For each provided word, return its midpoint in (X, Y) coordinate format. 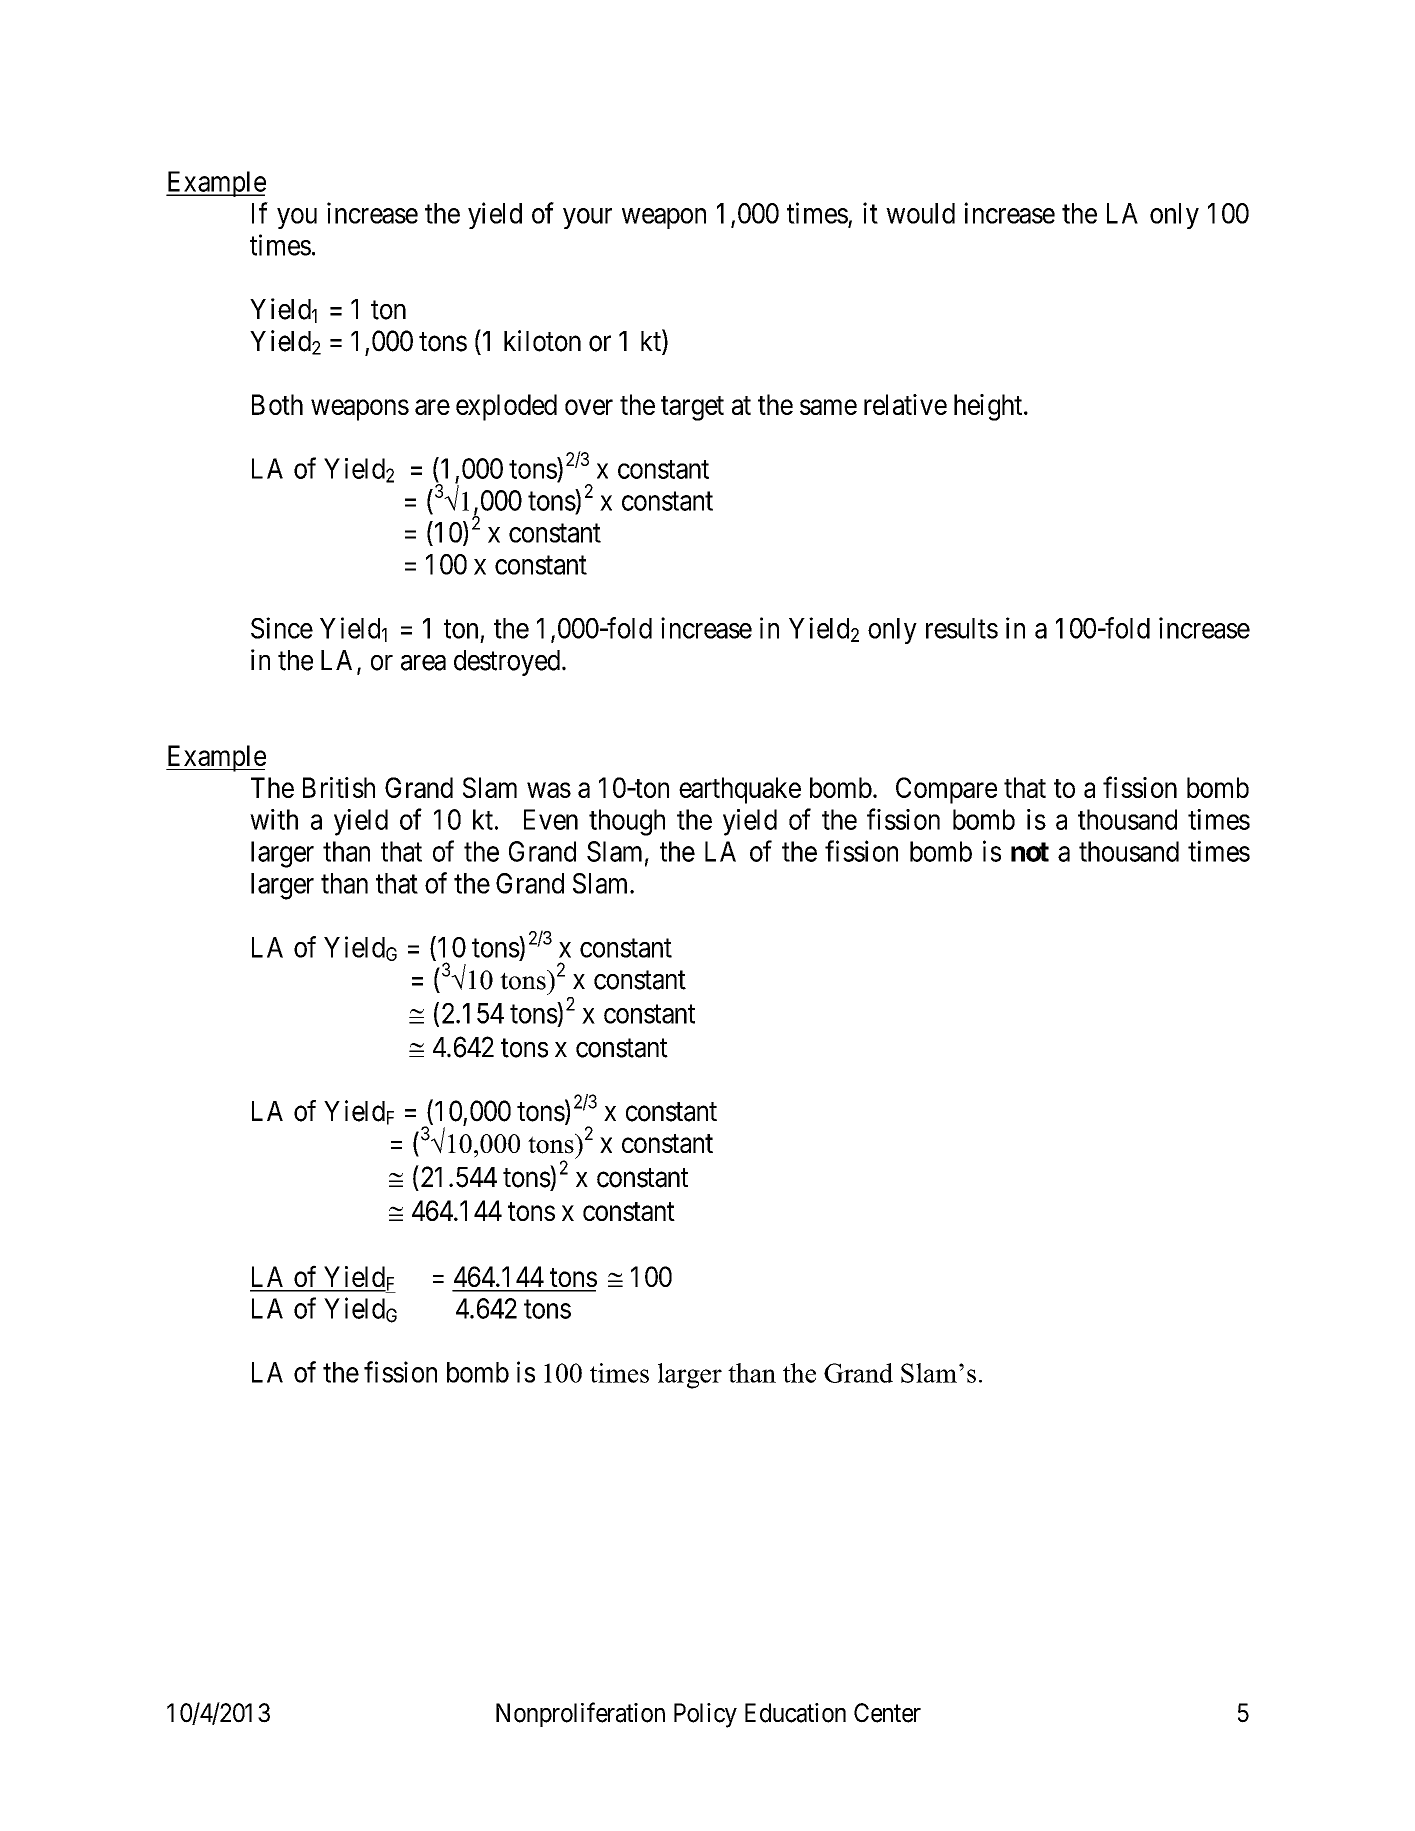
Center (887, 1713)
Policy (705, 1715)
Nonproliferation (580, 1714)
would (920, 213)
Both (277, 404)
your (587, 218)
